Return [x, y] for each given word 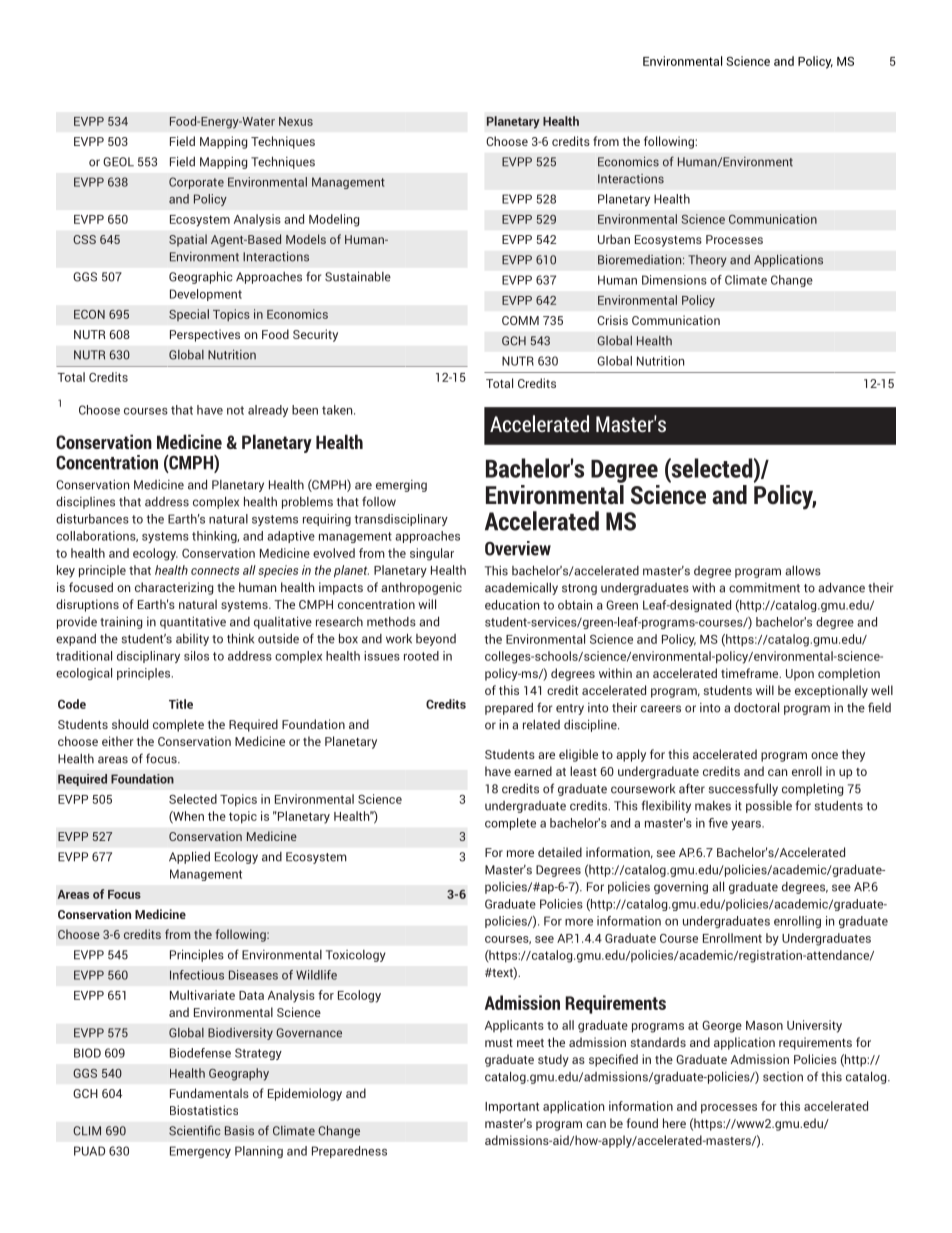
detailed [560, 852]
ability [192, 640]
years [747, 825]
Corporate [196, 183]
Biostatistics [204, 1110]
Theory [707, 261]
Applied [189, 857]
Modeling [334, 220]
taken [338, 410]
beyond [436, 640]
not [235, 410]
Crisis [612, 320]
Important [512, 1108]
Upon [800, 675]
